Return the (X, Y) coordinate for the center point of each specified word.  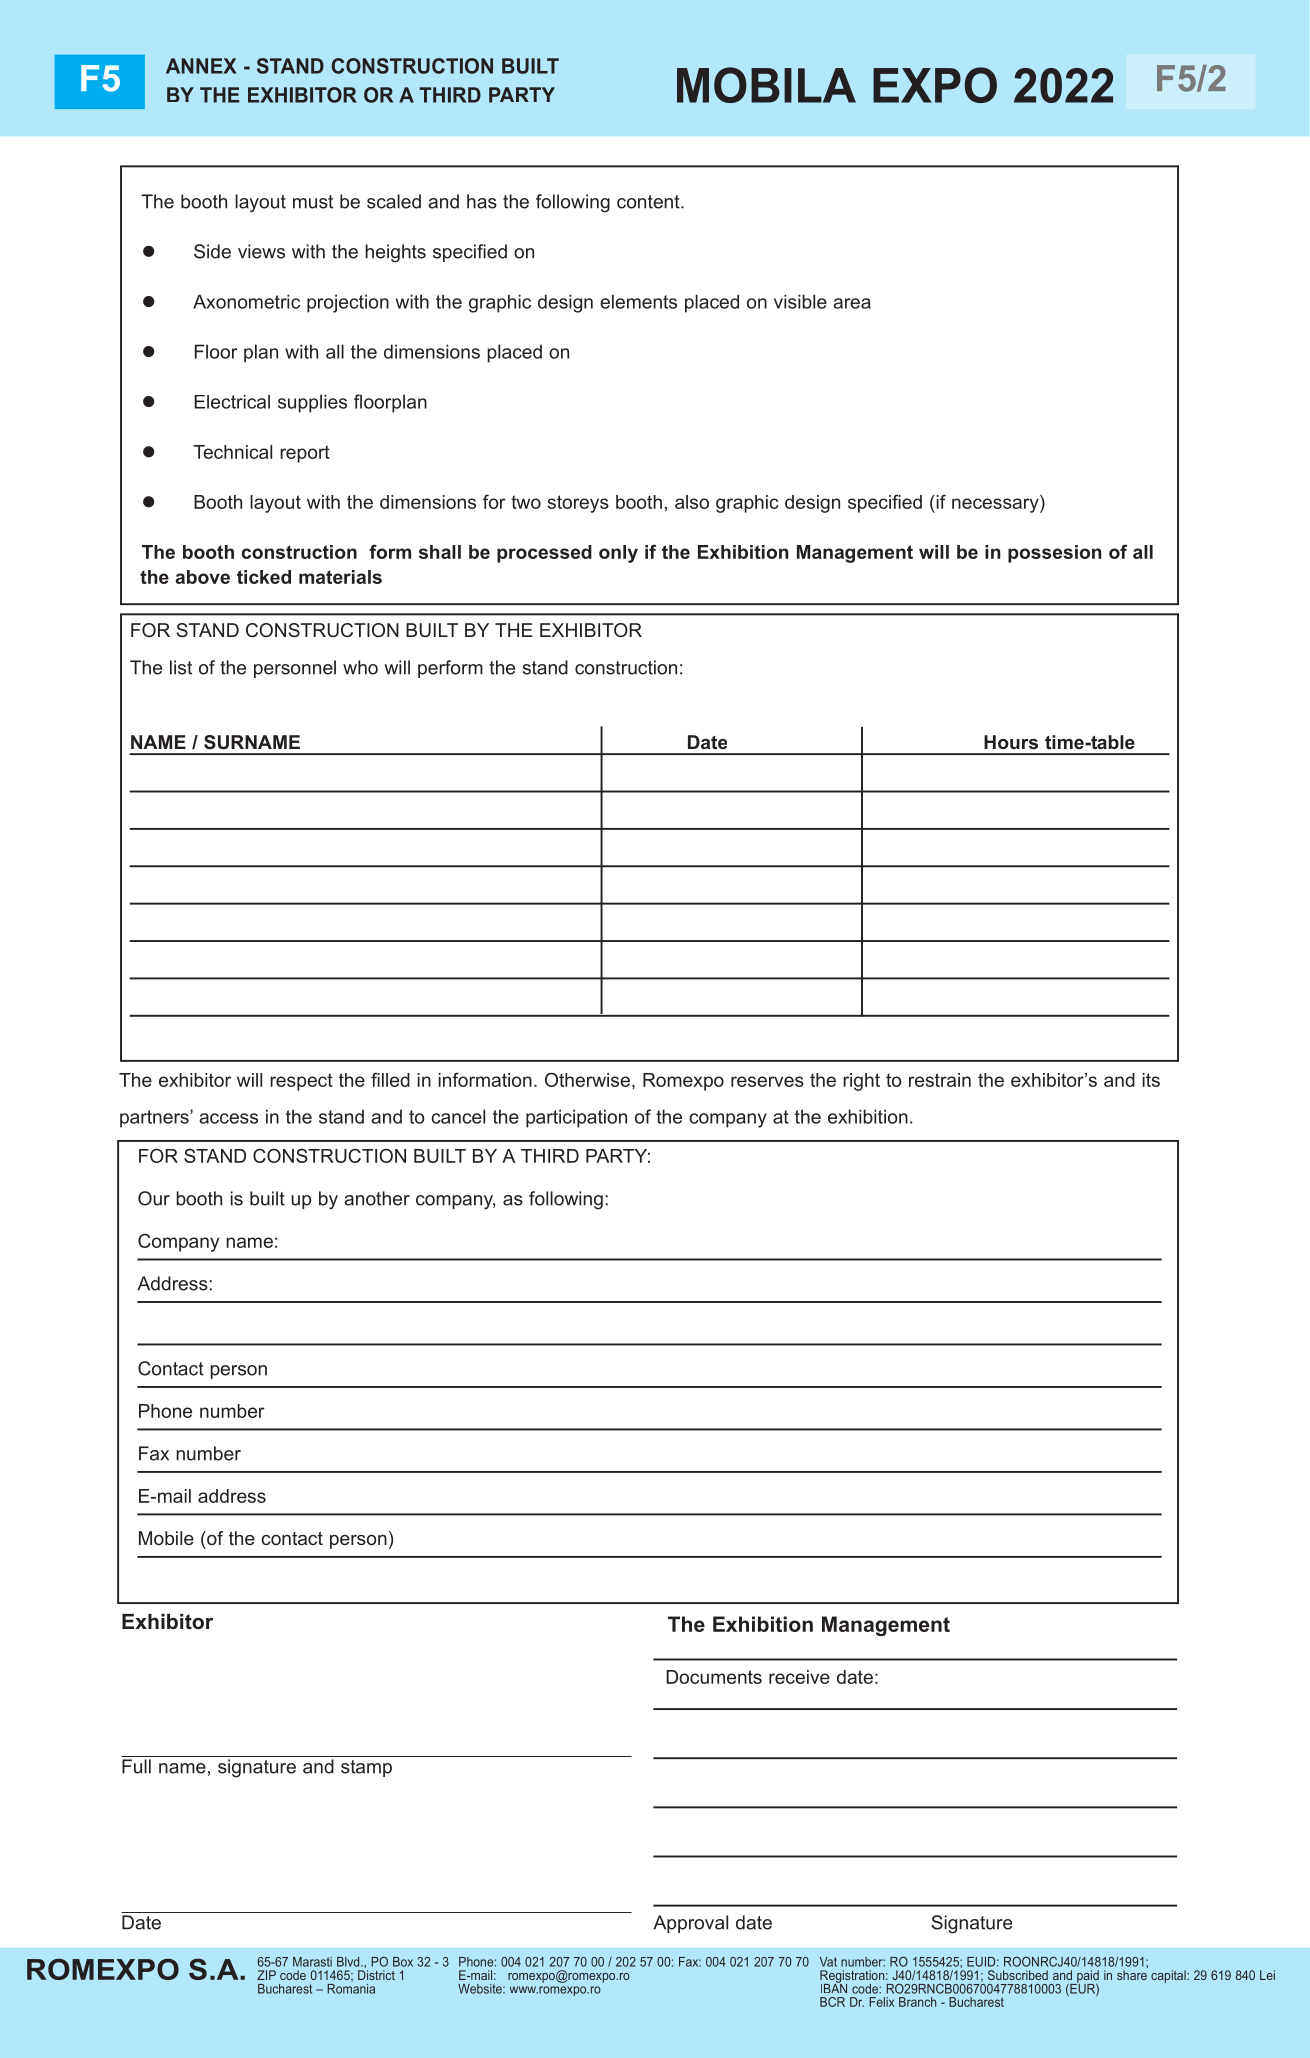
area (852, 303)
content (649, 202)
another (377, 1198)
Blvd (349, 1962)
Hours (1011, 742)
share (1132, 1975)
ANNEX (201, 66)
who (360, 667)
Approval (690, 1924)
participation (576, 1118)
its (1151, 1080)
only (618, 554)
